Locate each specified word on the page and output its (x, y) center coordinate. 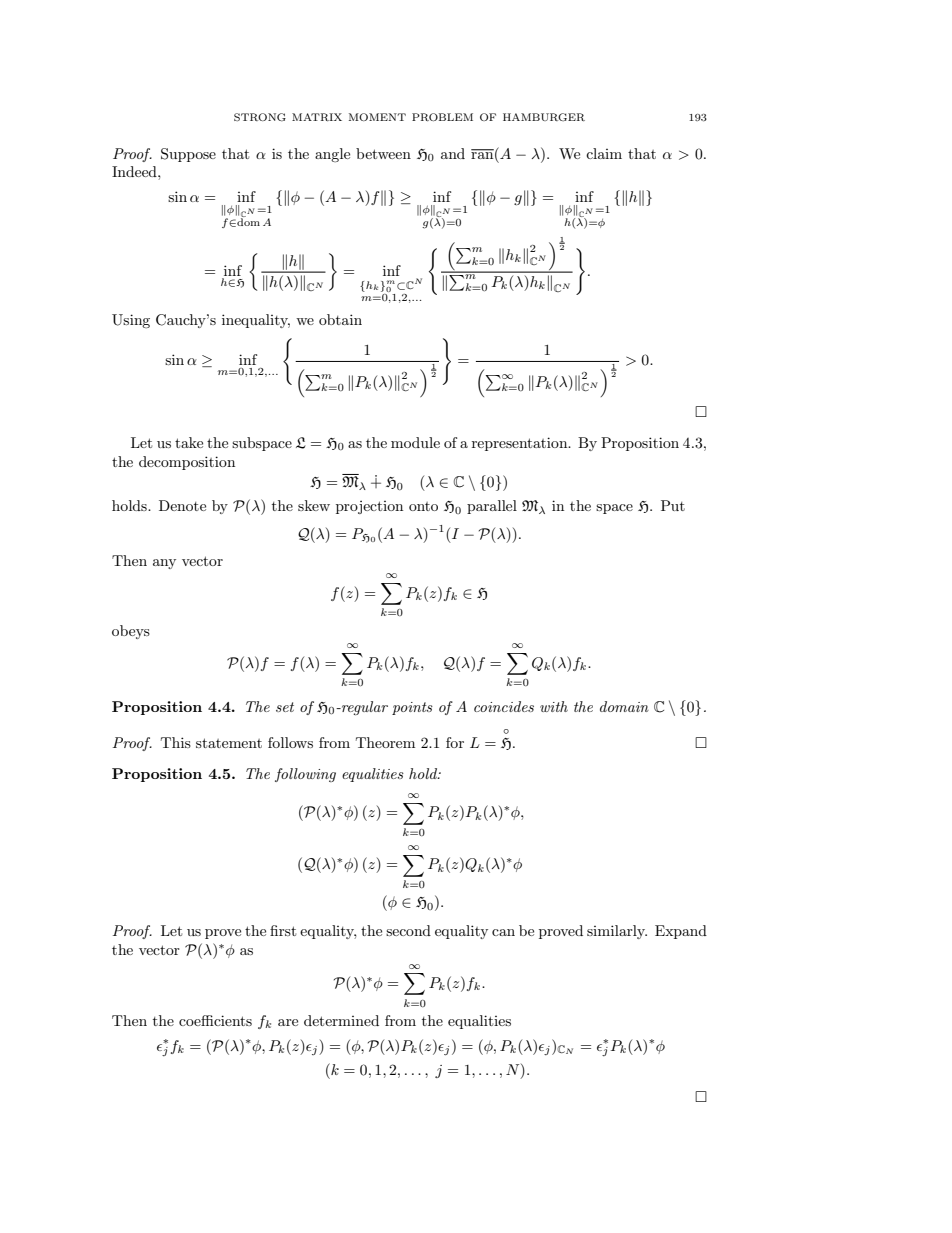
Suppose (188, 155)
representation (521, 444)
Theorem (385, 742)
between (383, 153)
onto (423, 506)
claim (604, 153)
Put (673, 505)
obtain (340, 319)
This (176, 742)
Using (131, 321)
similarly (617, 932)
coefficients (215, 1020)
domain (624, 706)
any (164, 564)
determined (341, 1020)
